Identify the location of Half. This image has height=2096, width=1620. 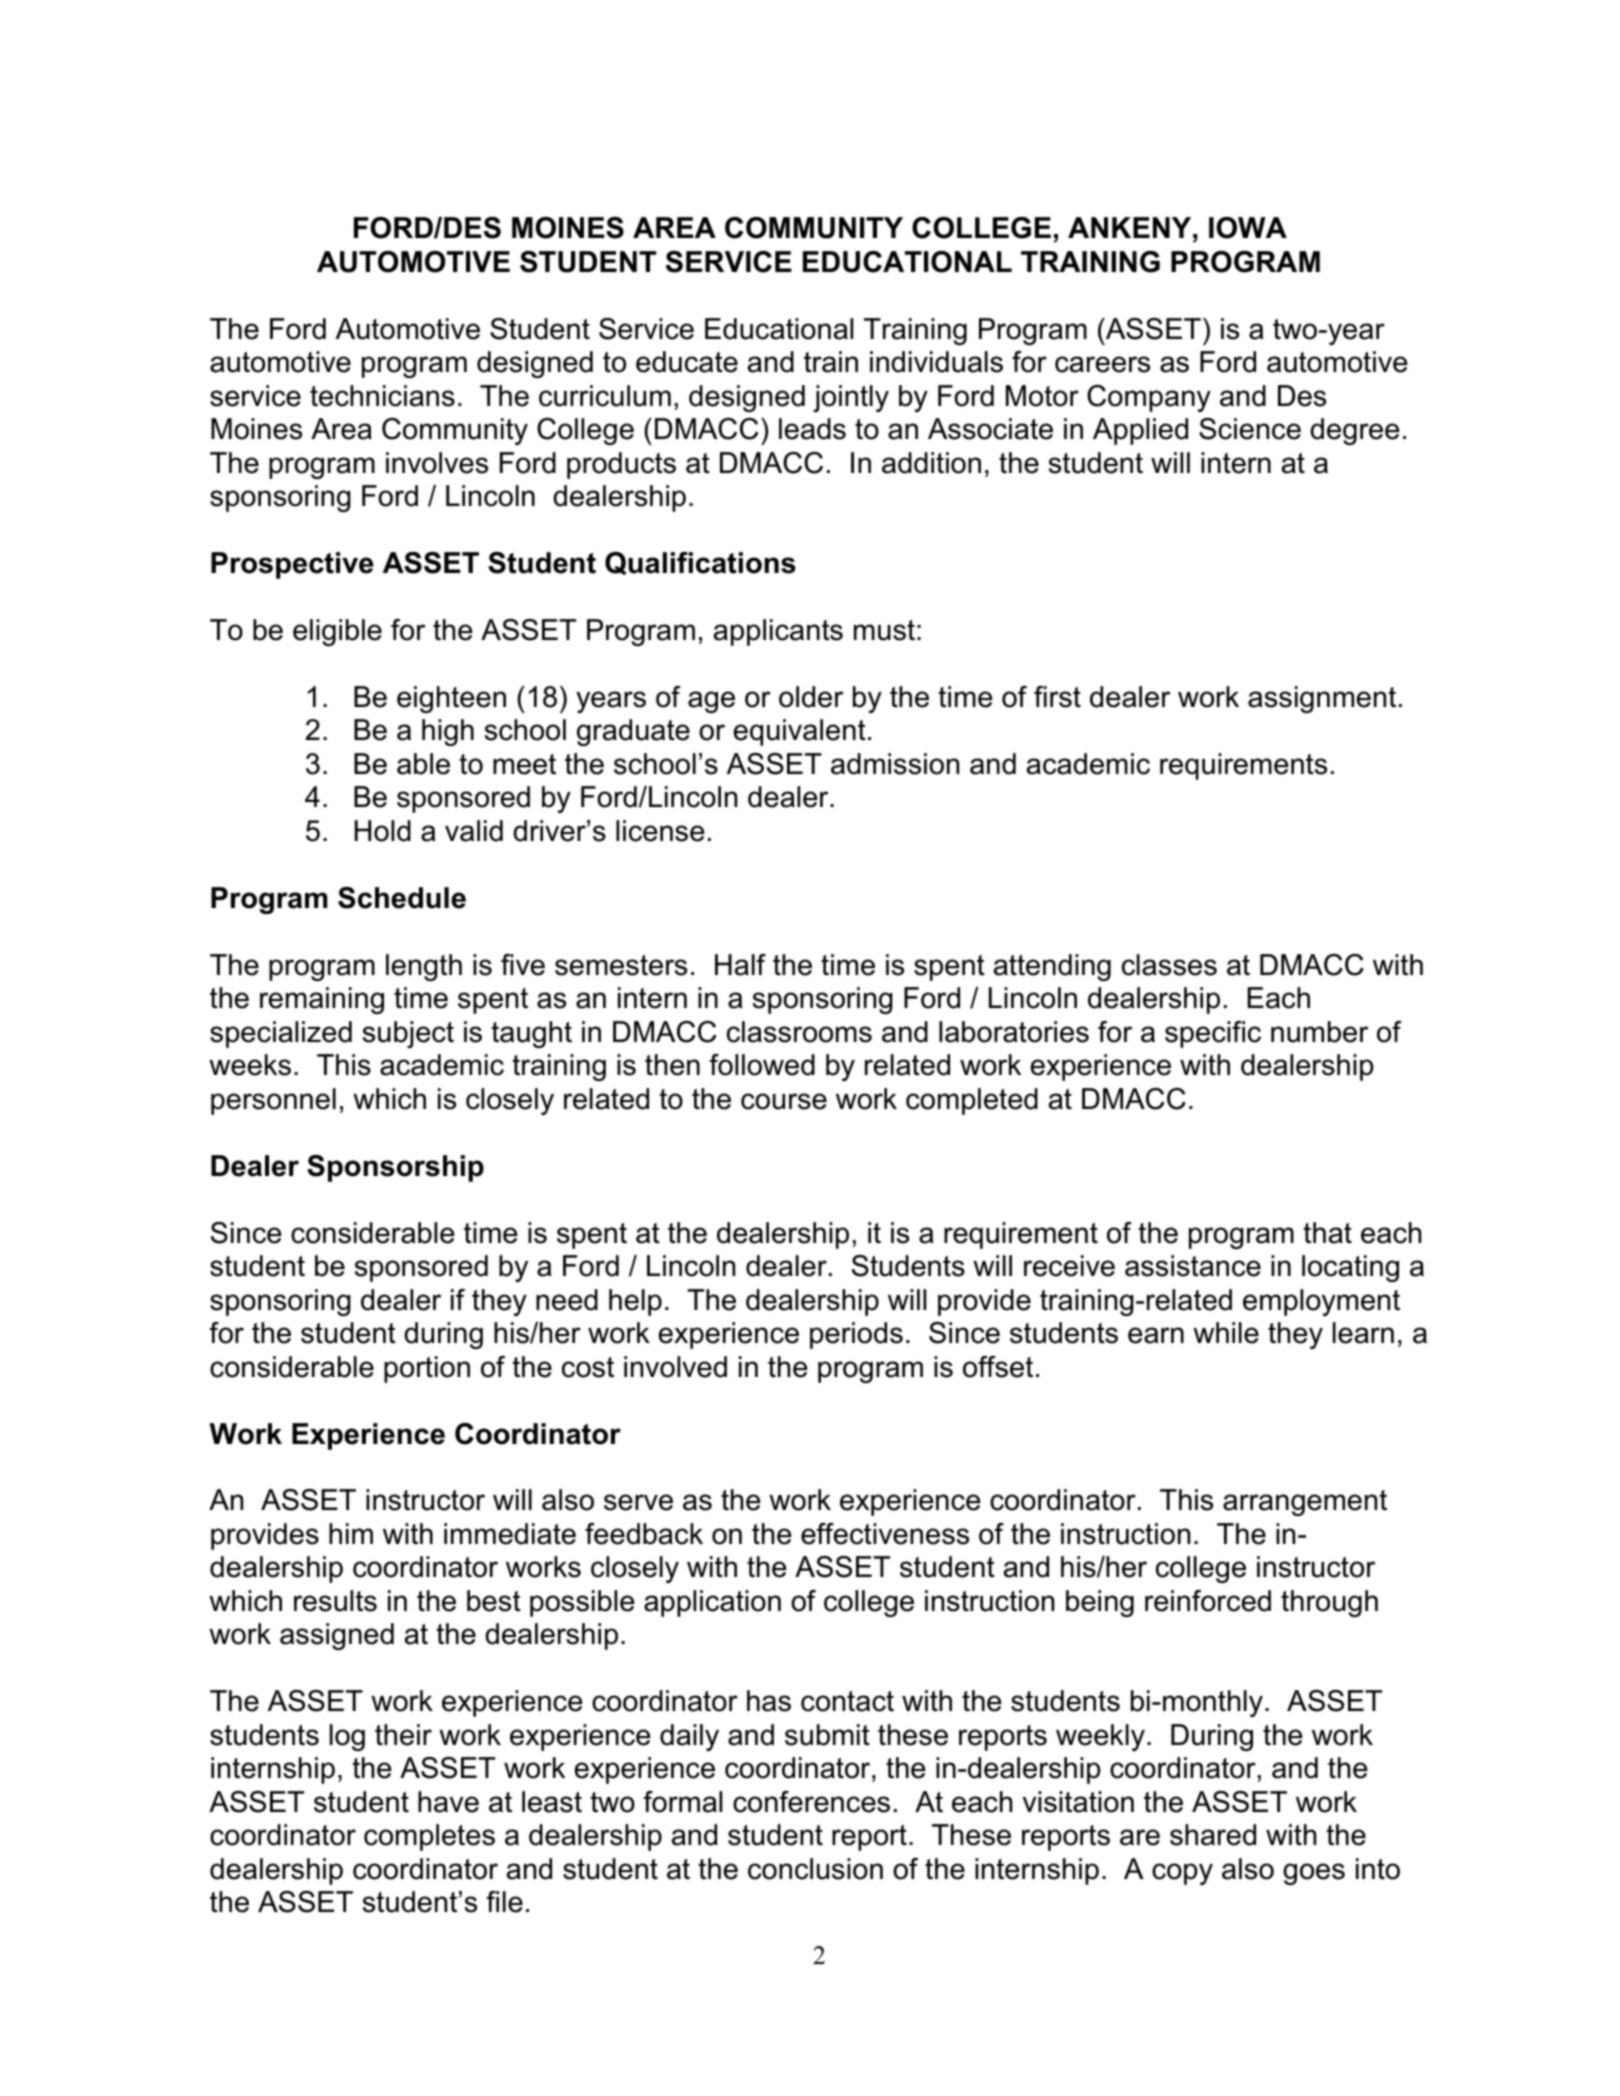
(740, 965).
